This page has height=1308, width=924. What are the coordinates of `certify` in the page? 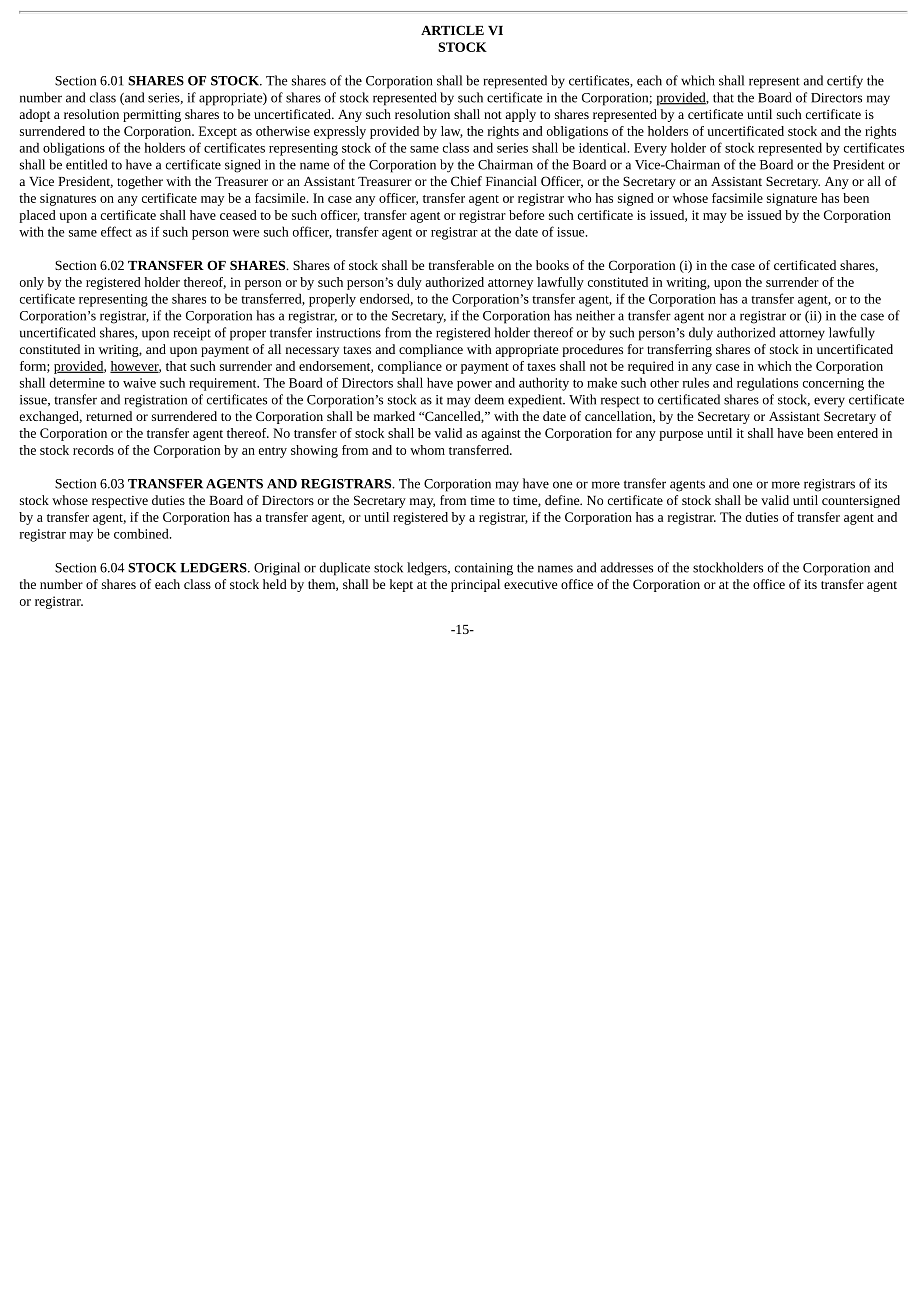 It's located at (845, 82).
